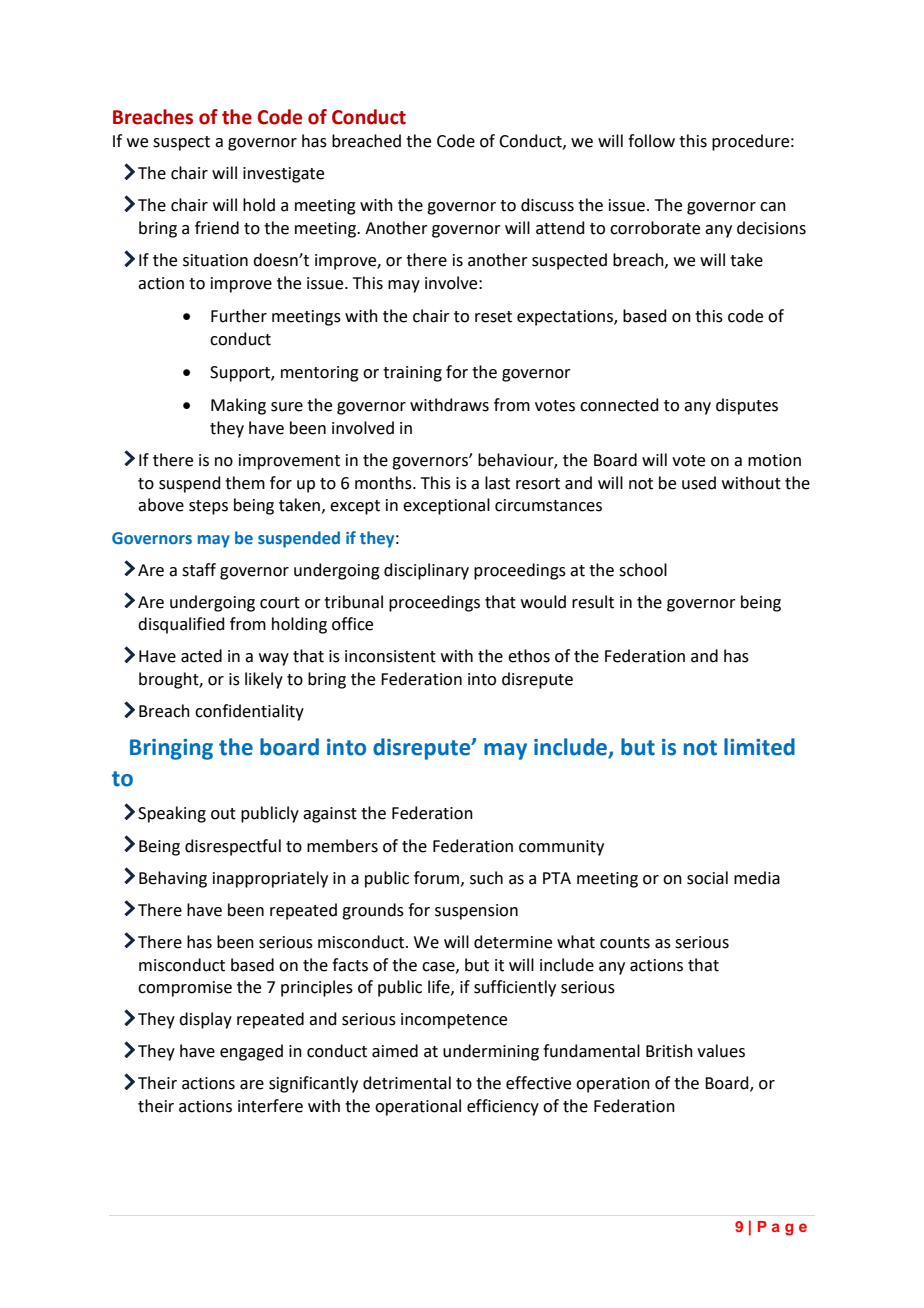 This screenshot has height=1308, width=924. I want to click on limited, so click(759, 747).
